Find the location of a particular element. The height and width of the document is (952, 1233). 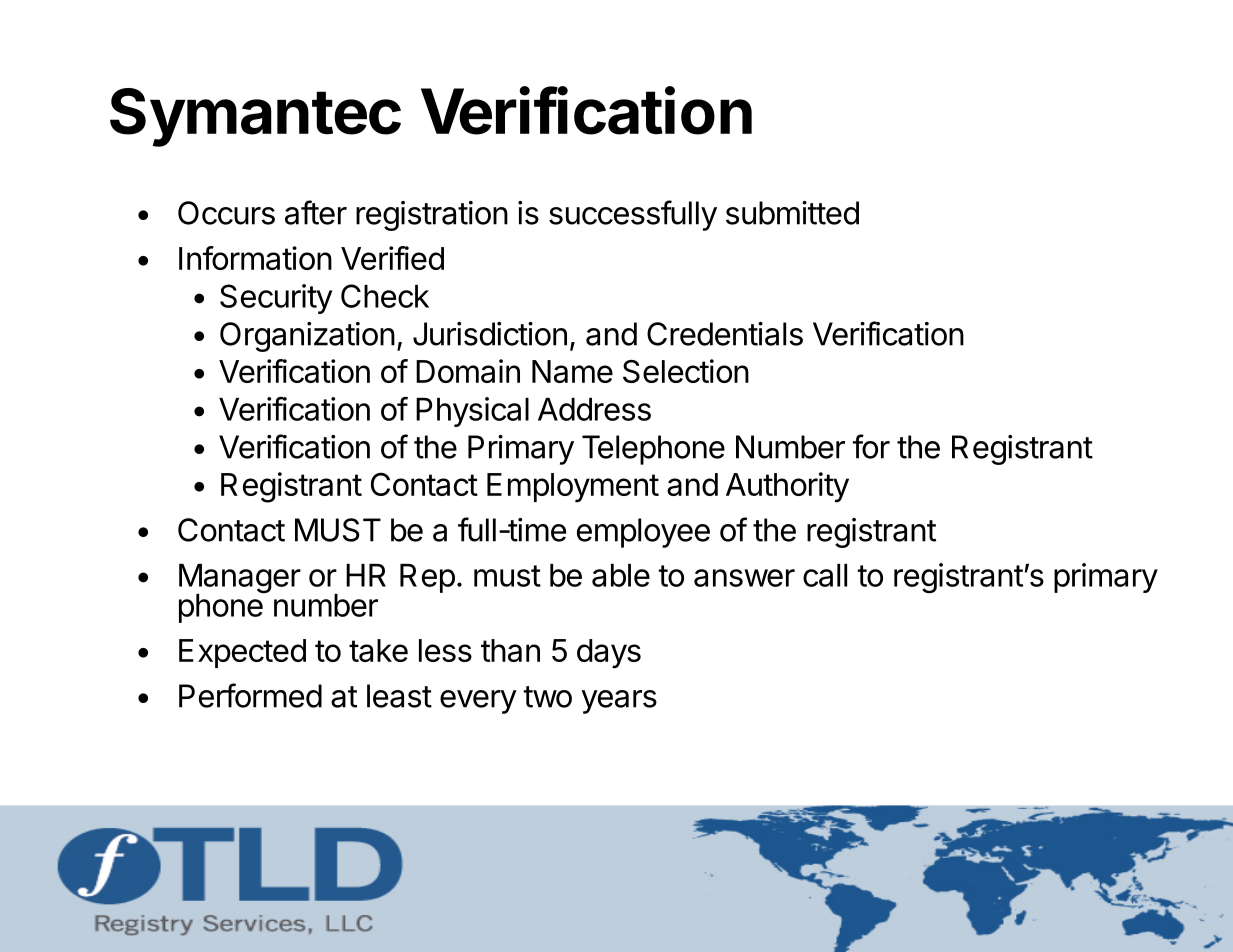

Selection is located at coordinates (686, 371).
